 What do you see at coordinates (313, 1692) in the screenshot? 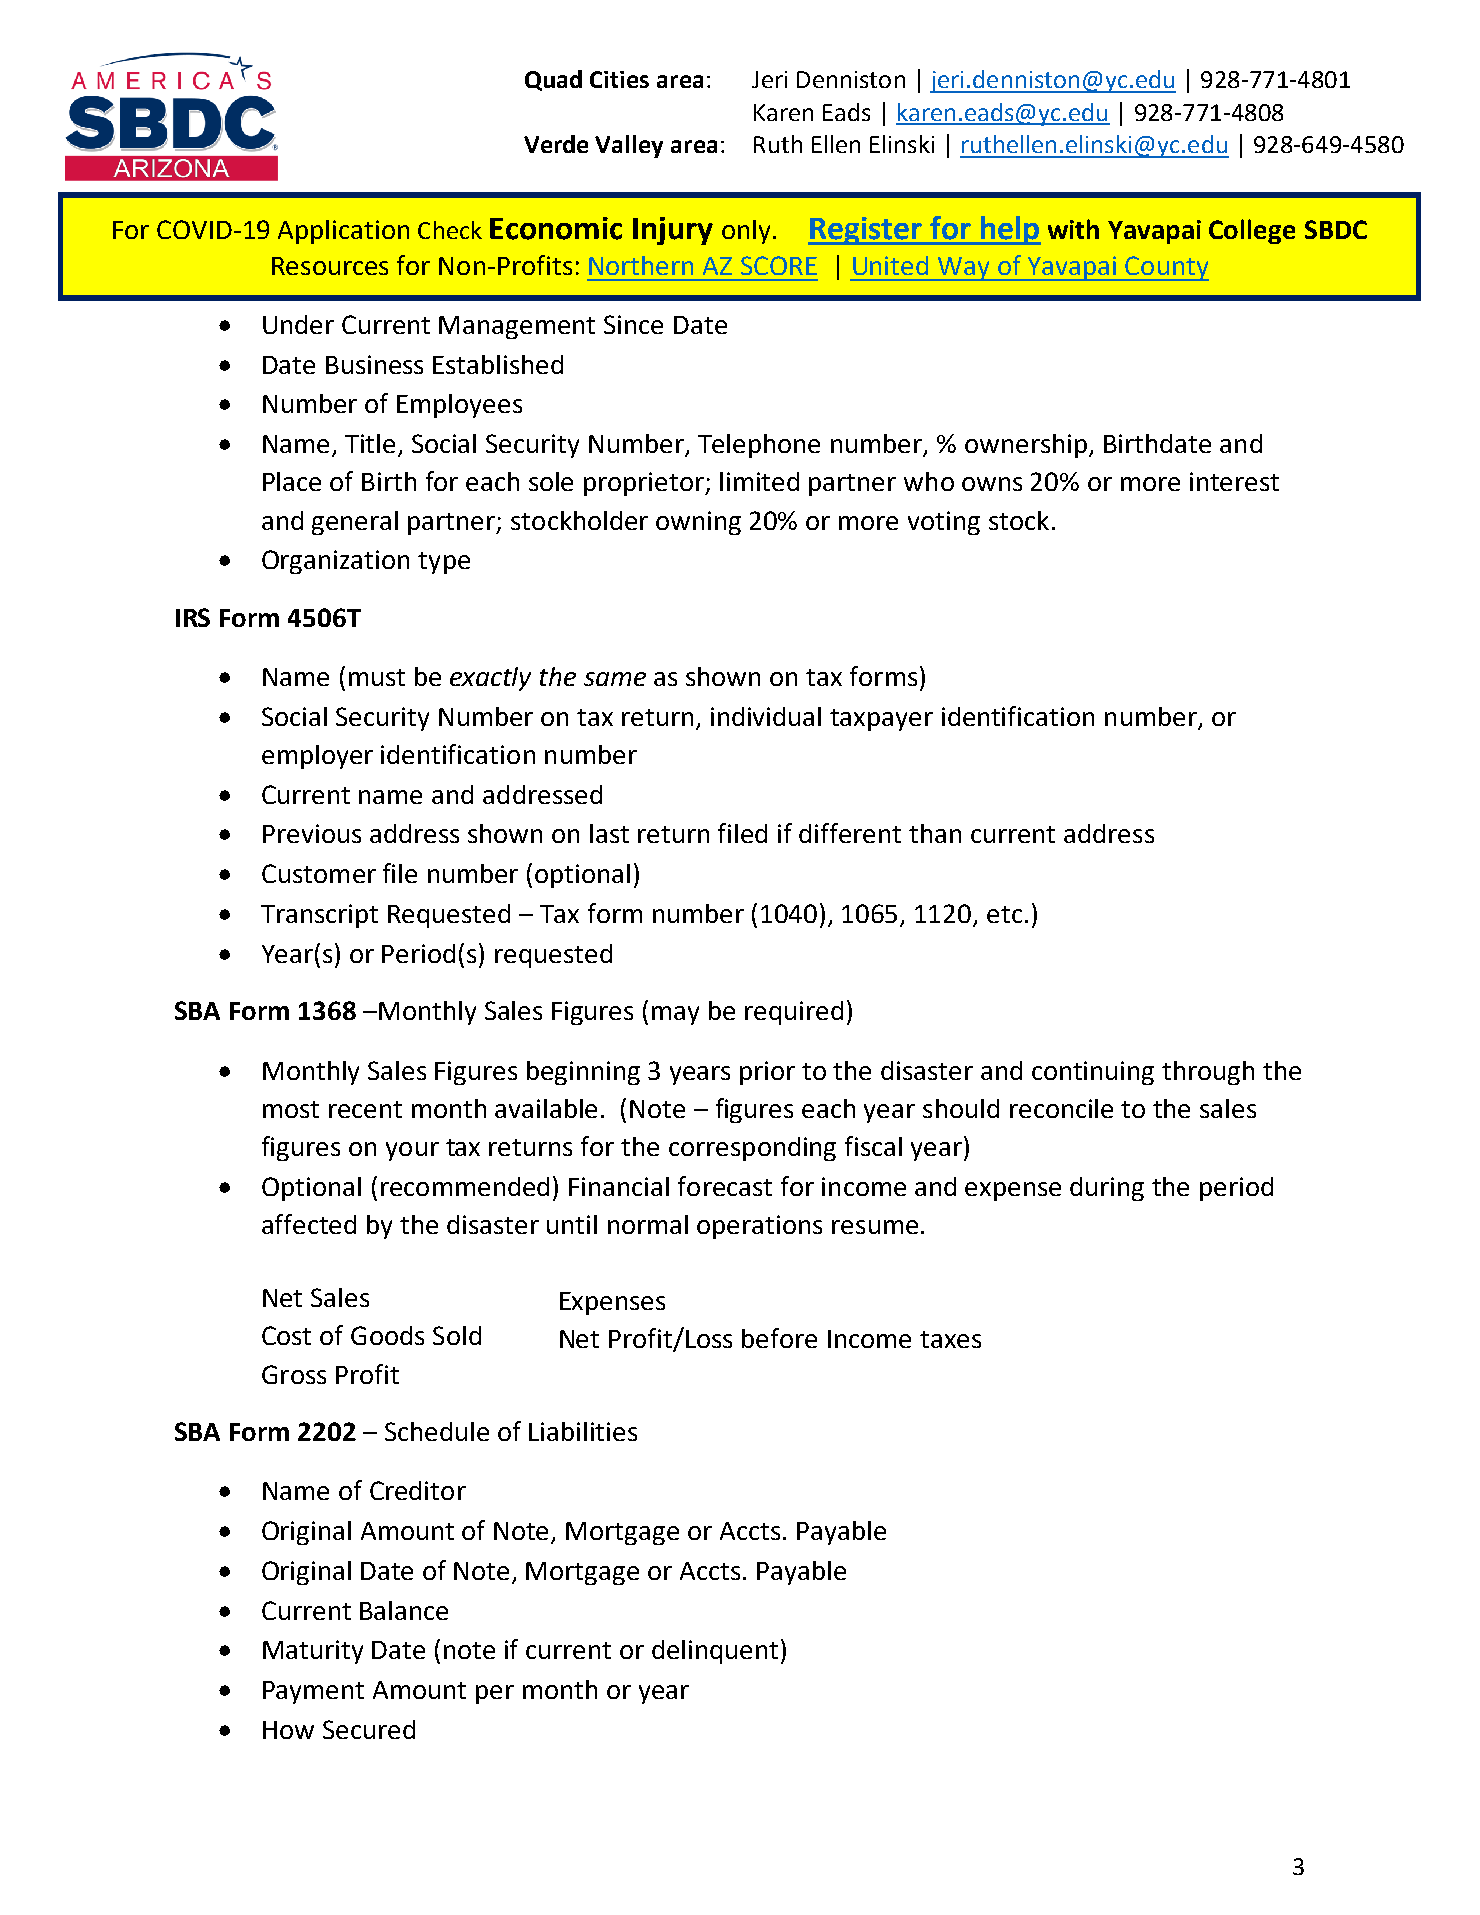
I see `Payment` at bounding box center [313, 1692].
